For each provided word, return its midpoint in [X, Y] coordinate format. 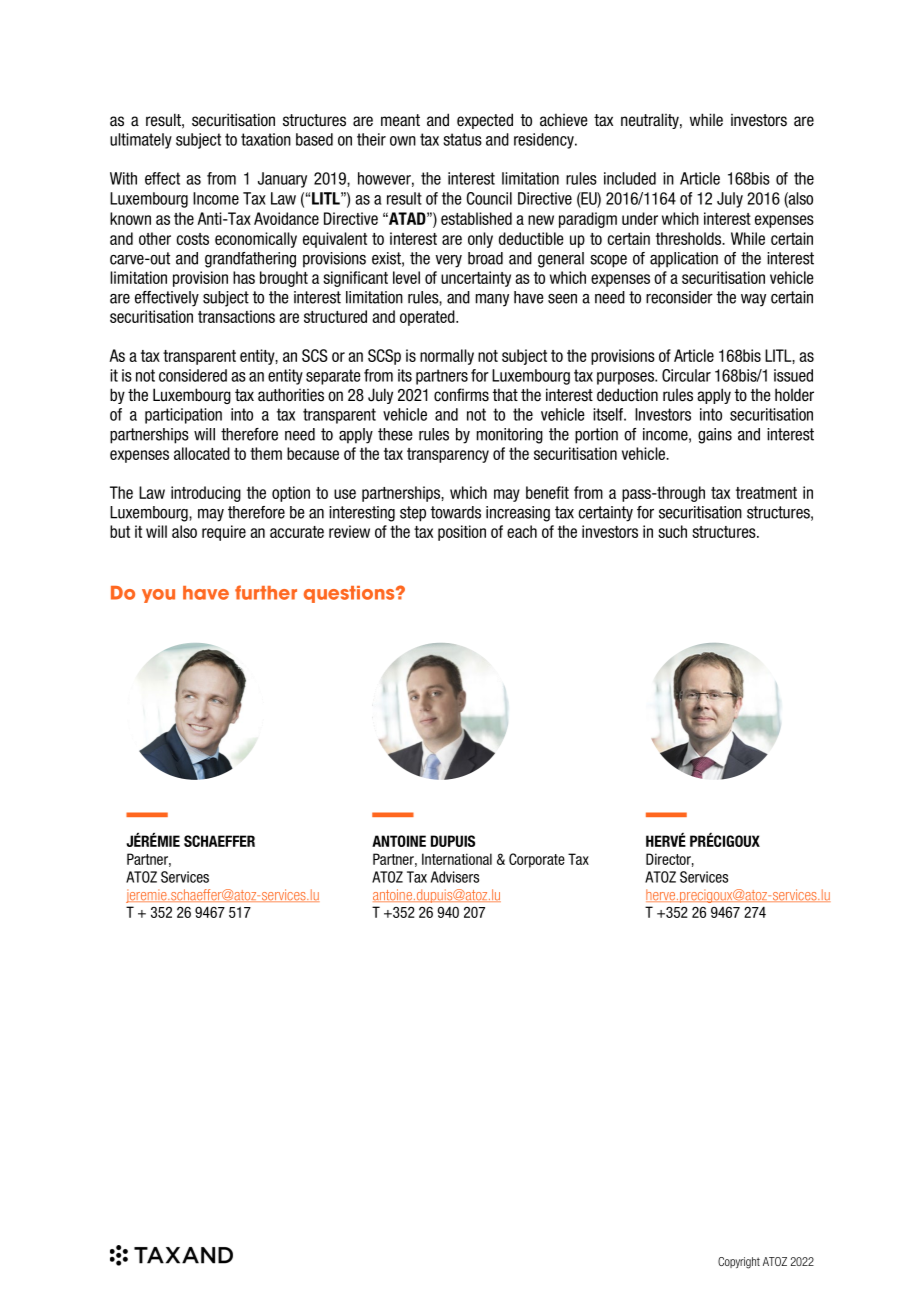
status [462, 139]
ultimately [141, 141]
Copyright [739, 1263]
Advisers [455, 877]
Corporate [537, 860]
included [630, 178]
